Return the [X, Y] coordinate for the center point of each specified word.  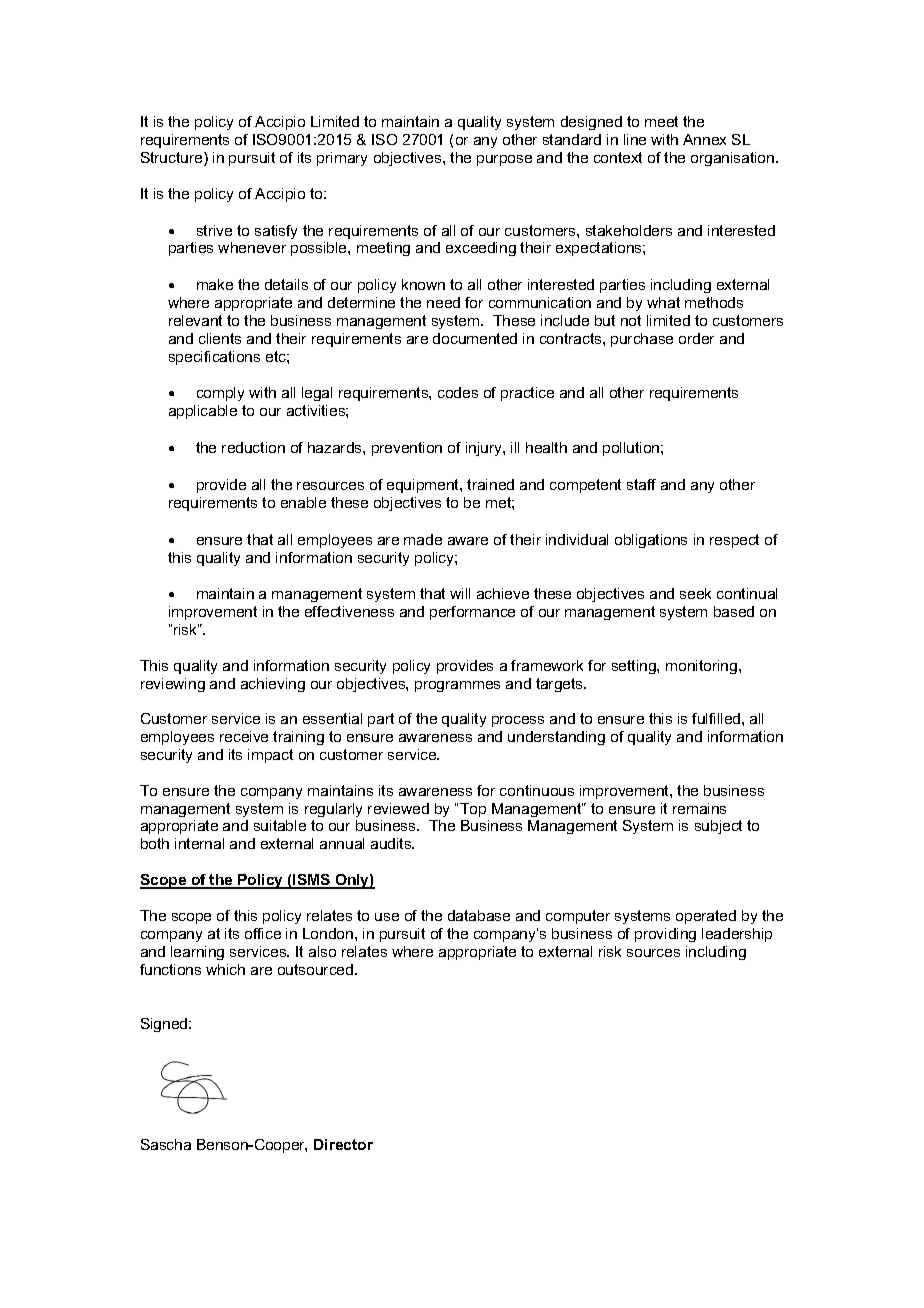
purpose [504, 160]
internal [199, 843]
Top [473, 810]
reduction [253, 447]
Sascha [166, 1144]
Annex [704, 139]
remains [699, 808]
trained [490, 484]
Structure [173, 159]
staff [641, 484]
